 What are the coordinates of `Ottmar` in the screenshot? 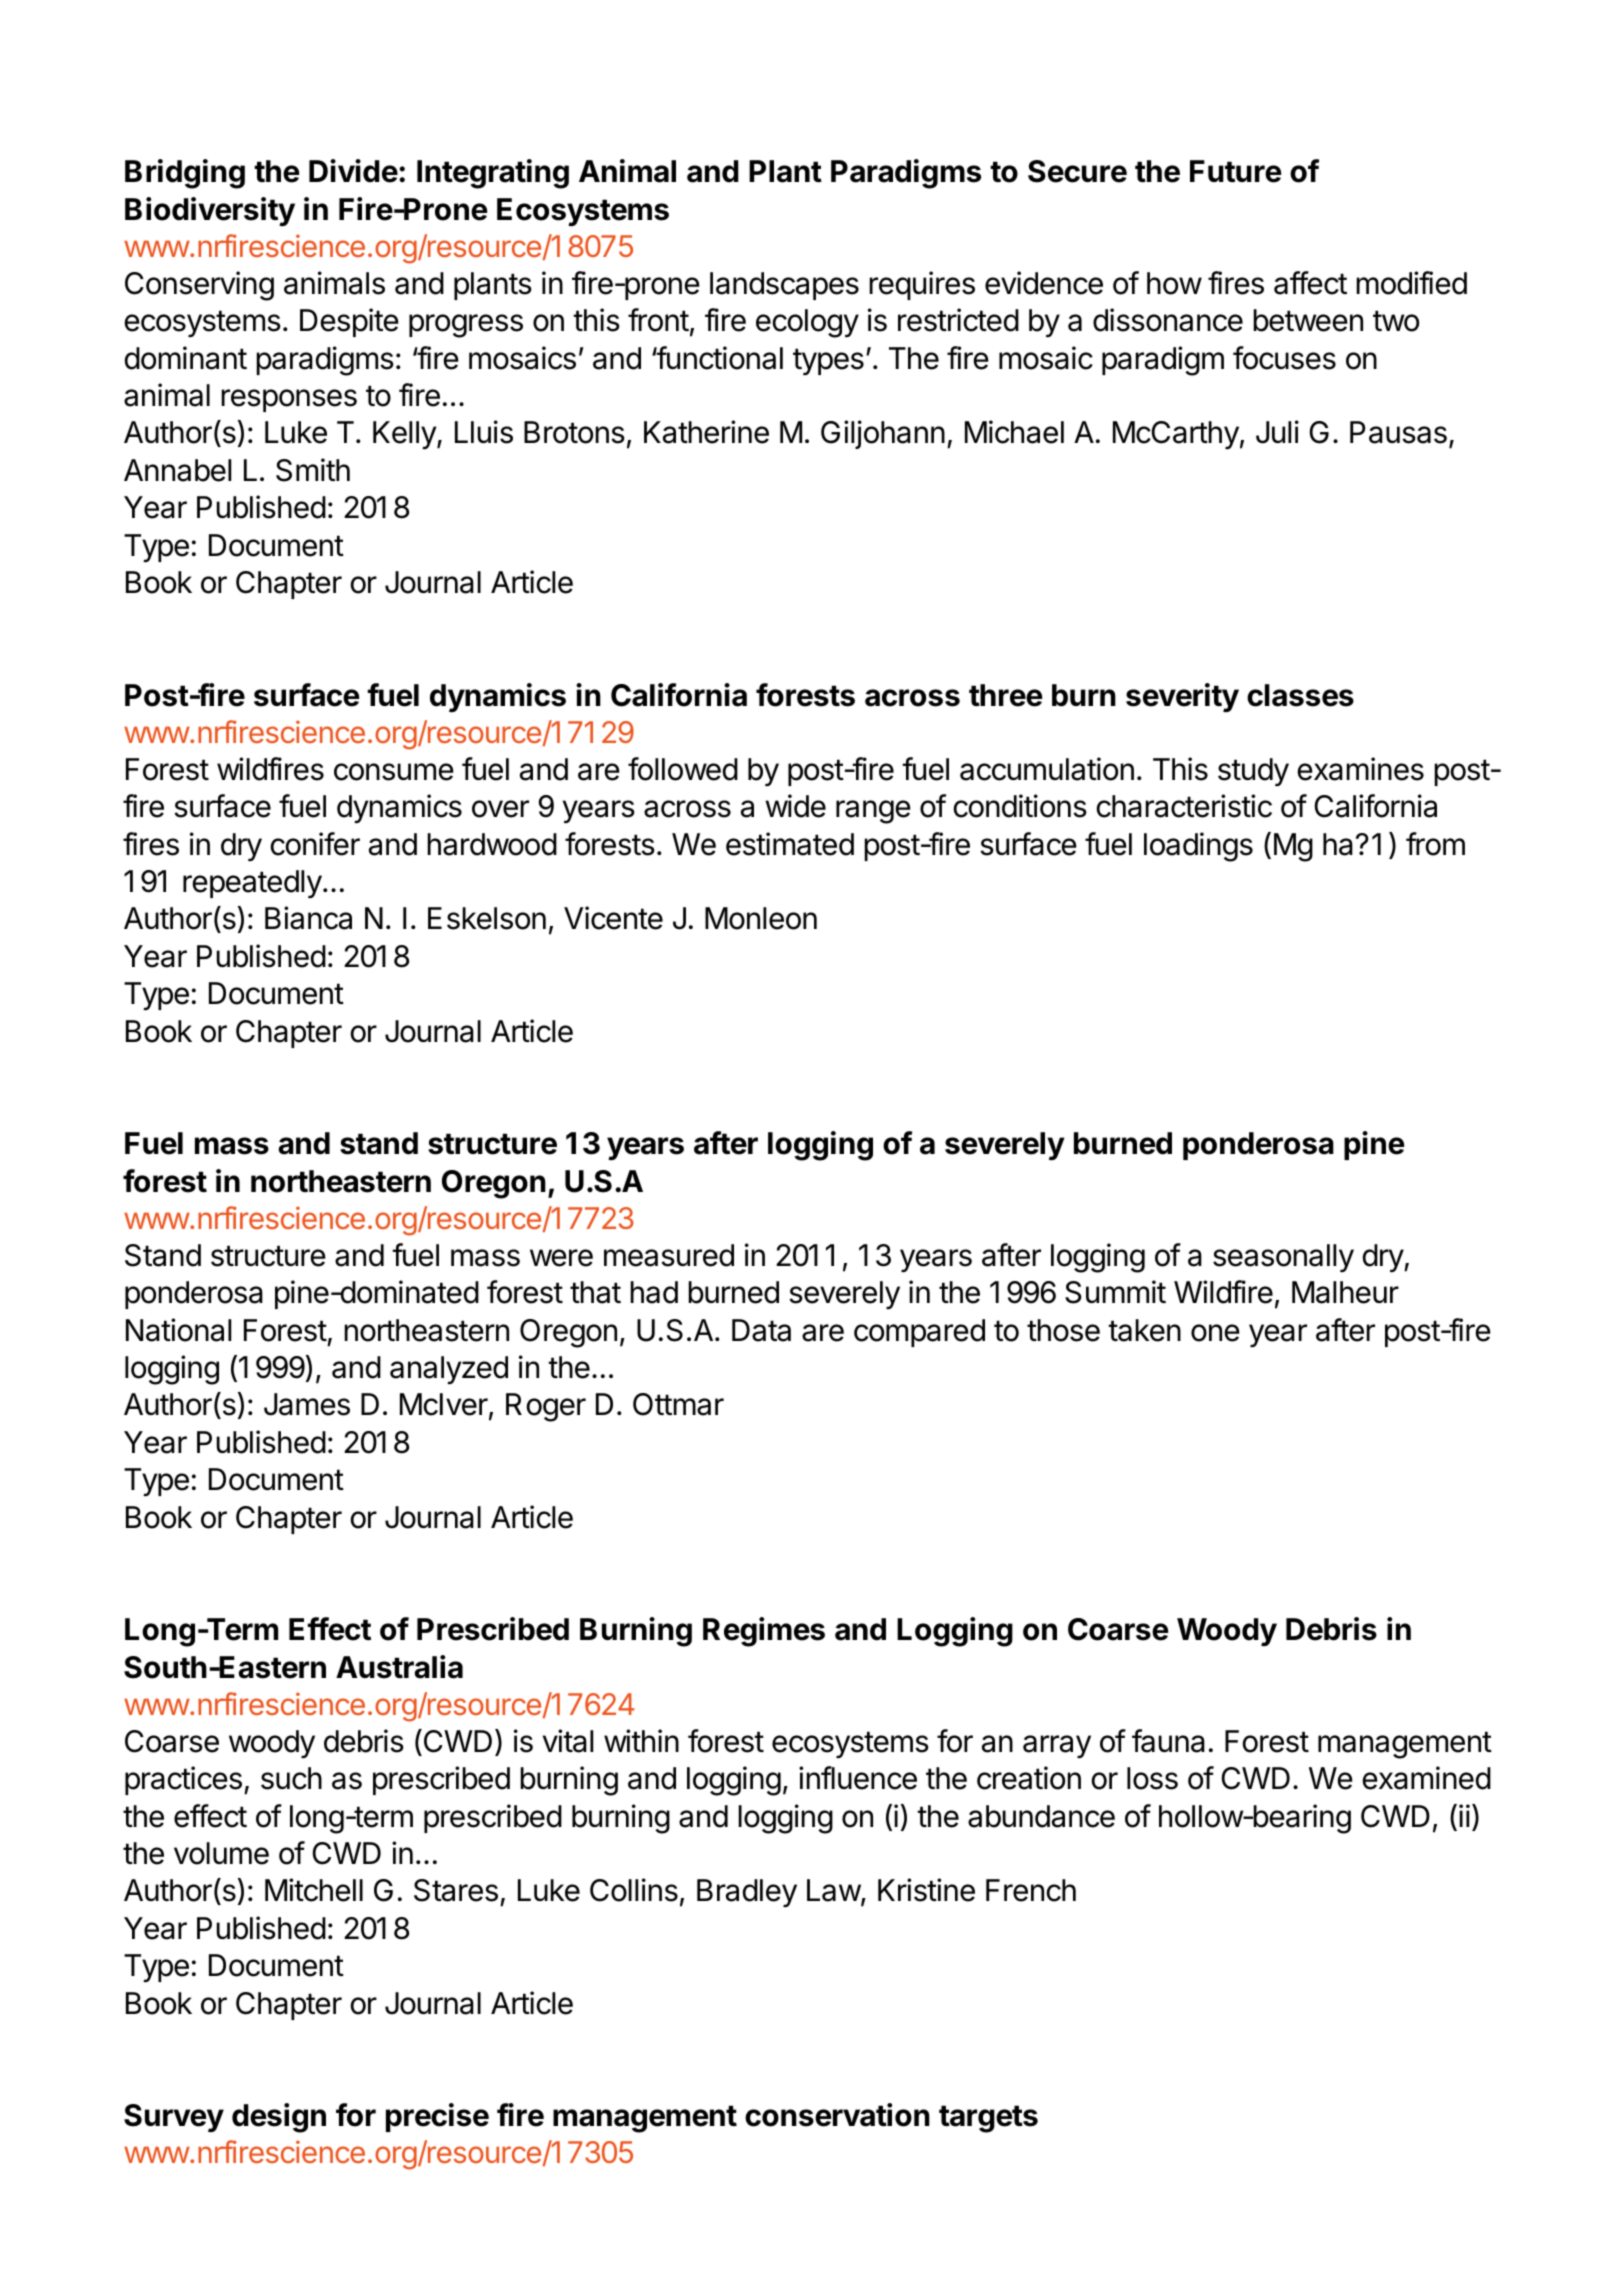 It's located at (678, 1404).
